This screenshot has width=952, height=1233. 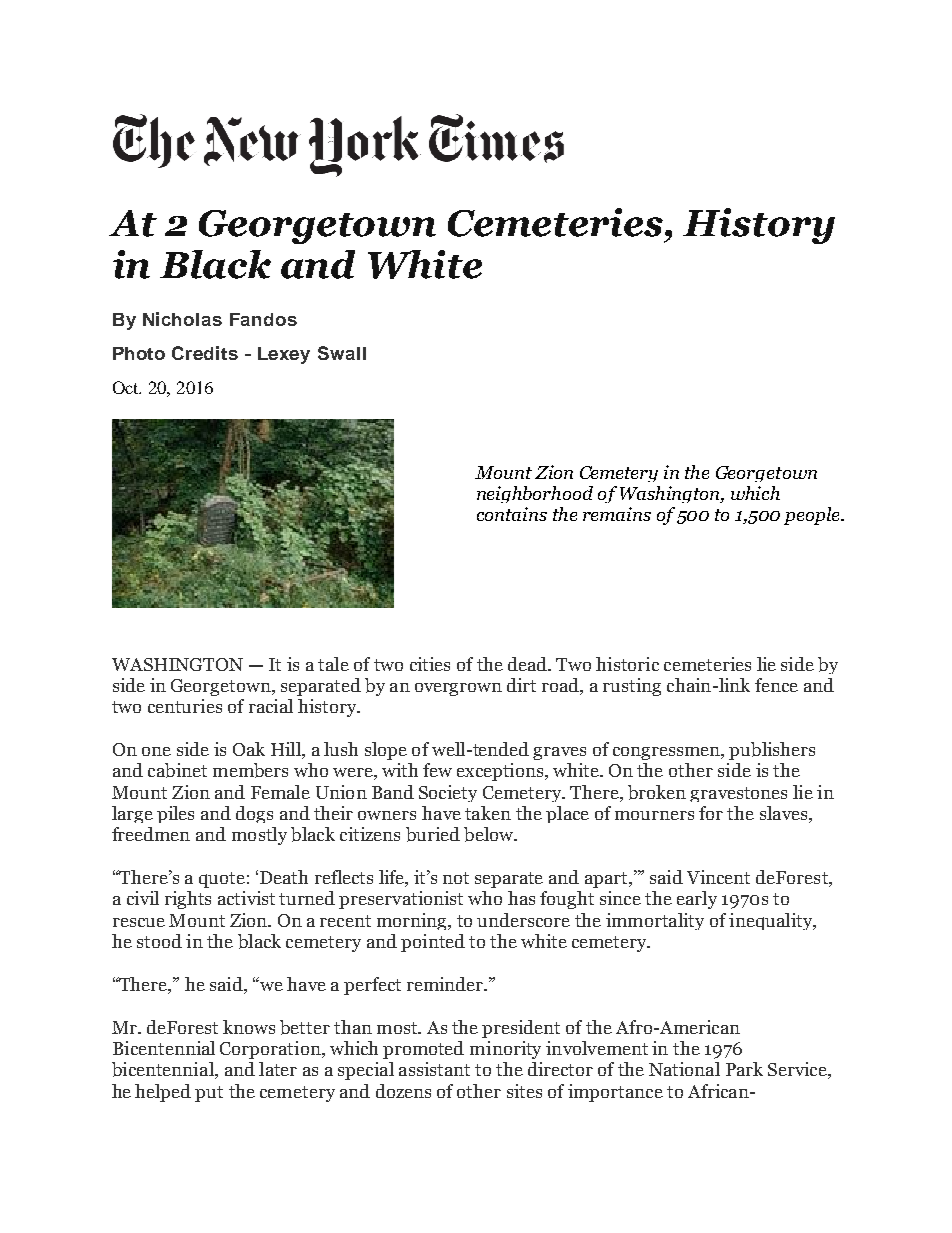 I want to click on people, so click(x=813, y=516).
